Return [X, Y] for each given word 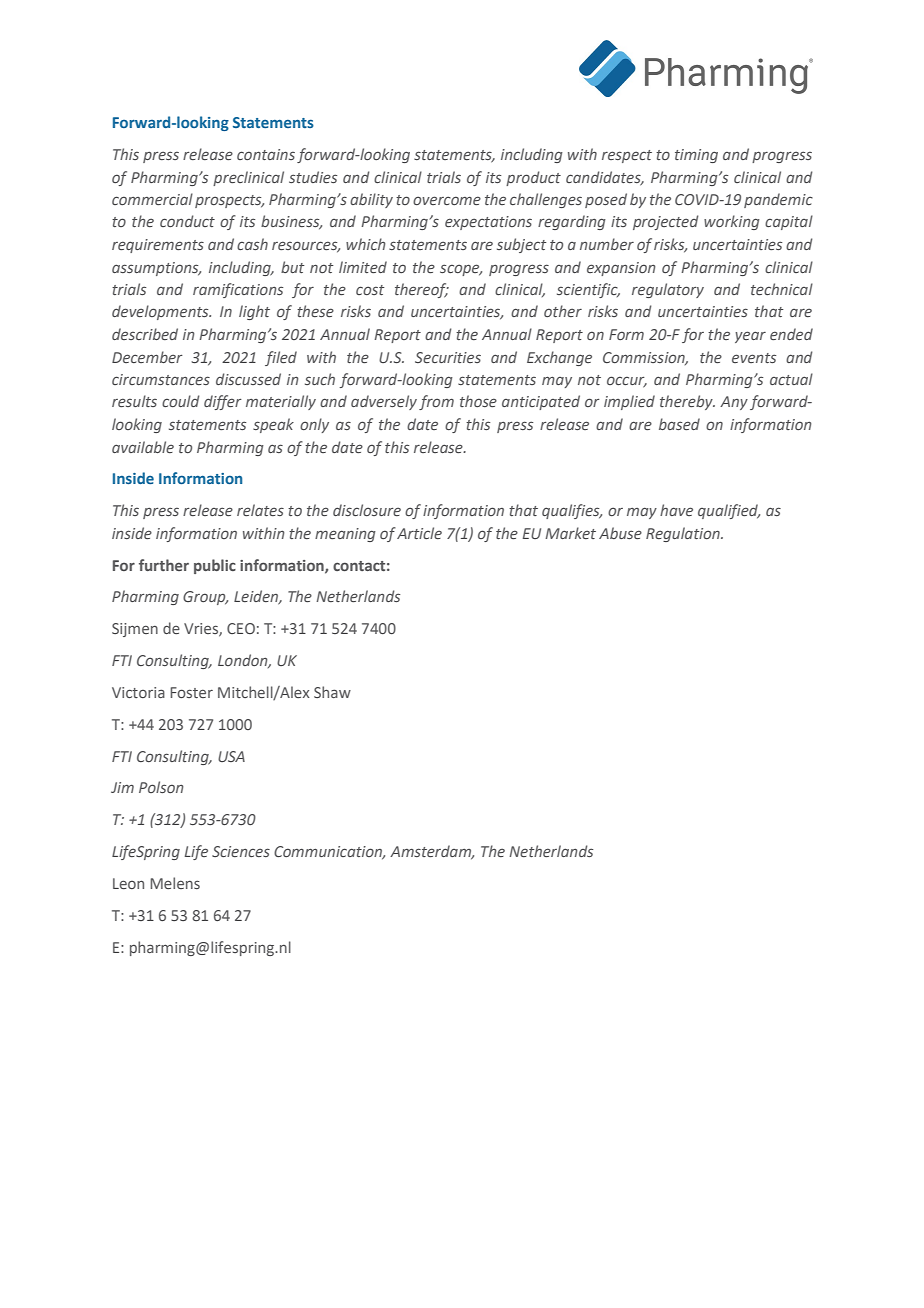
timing [696, 156]
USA [231, 756]
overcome [447, 200]
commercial [152, 199]
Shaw [332, 692]
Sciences [241, 851]
